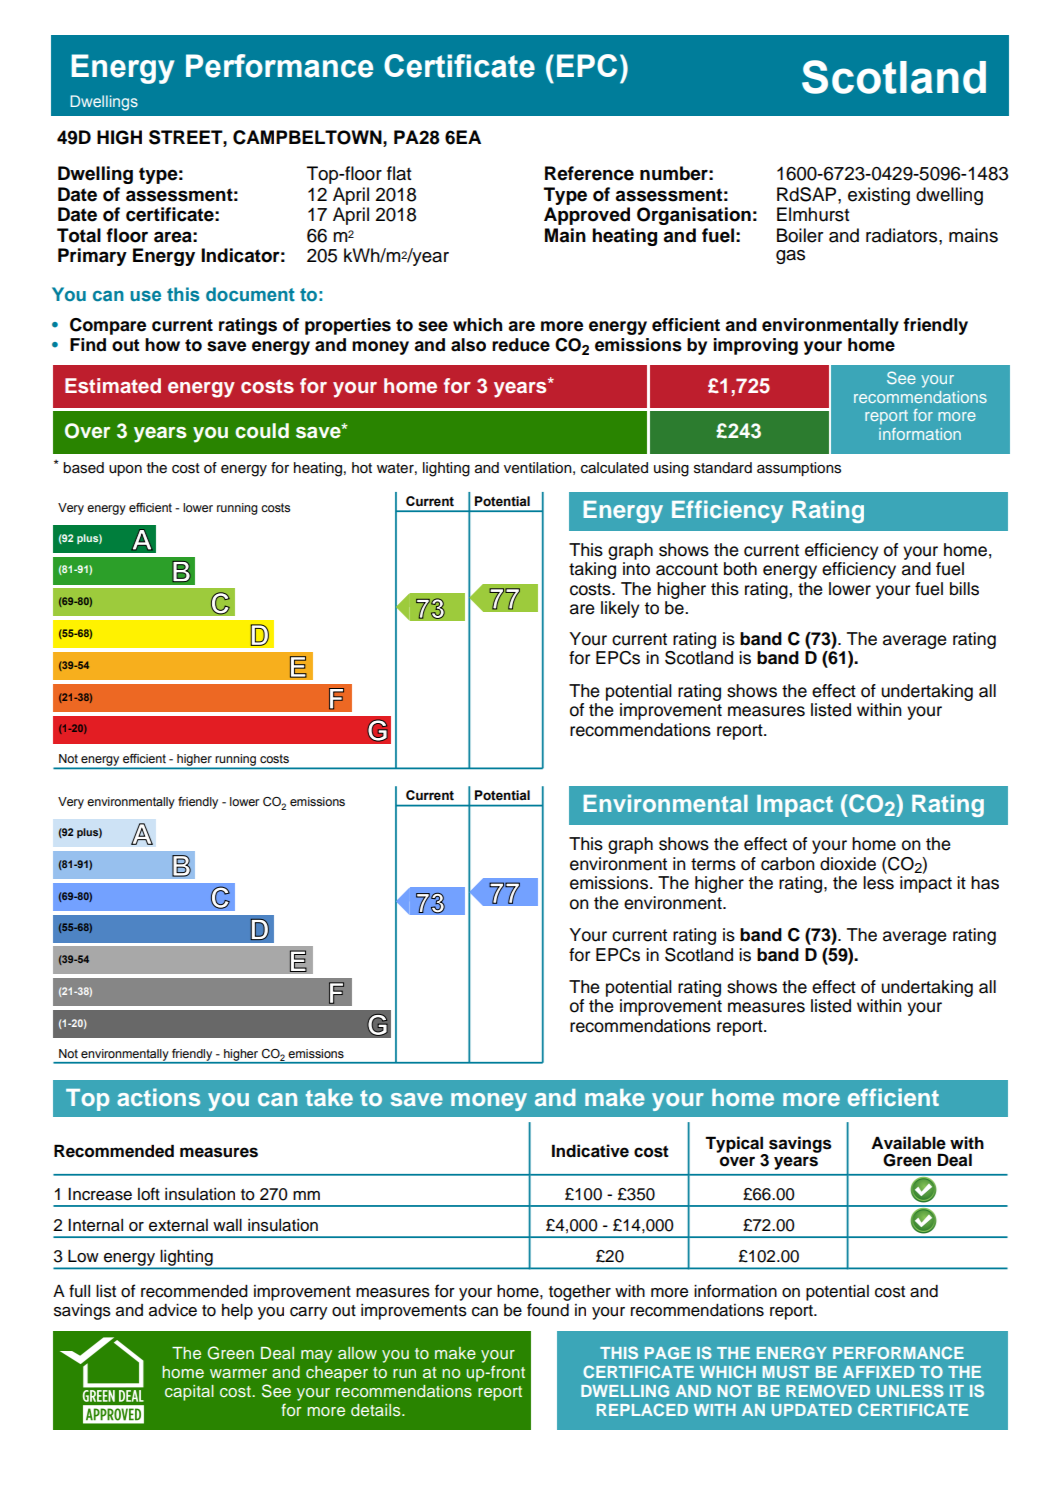  What do you see at coordinates (125, 470) in the screenshot?
I see `upon` at bounding box center [125, 470].
